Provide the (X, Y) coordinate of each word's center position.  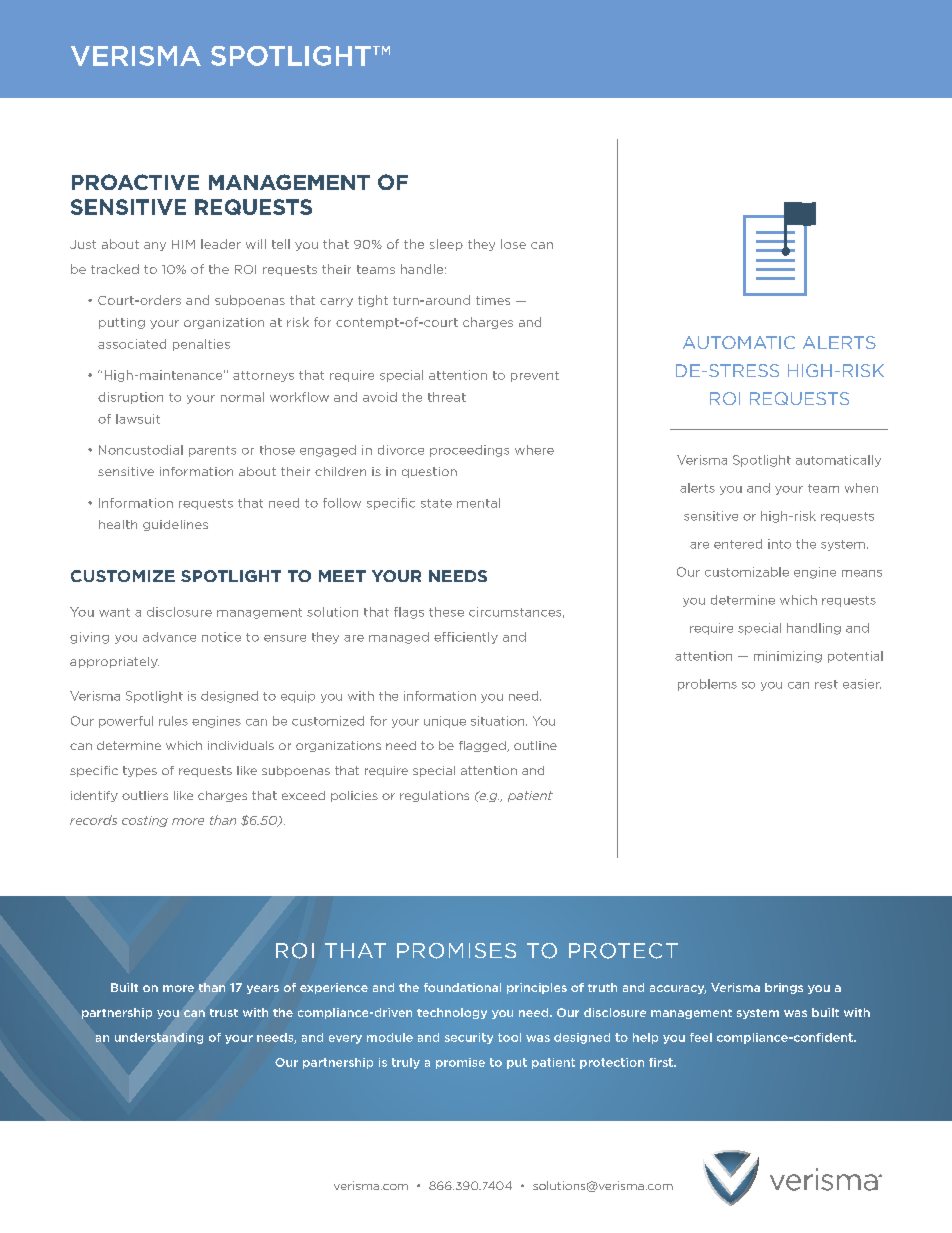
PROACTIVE (135, 182)
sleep (446, 245)
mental (478, 503)
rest (826, 684)
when (861, 488)
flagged (483, 746)
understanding (159, 1038)
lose (513, 244)
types (140, 771)
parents (212, 451)
